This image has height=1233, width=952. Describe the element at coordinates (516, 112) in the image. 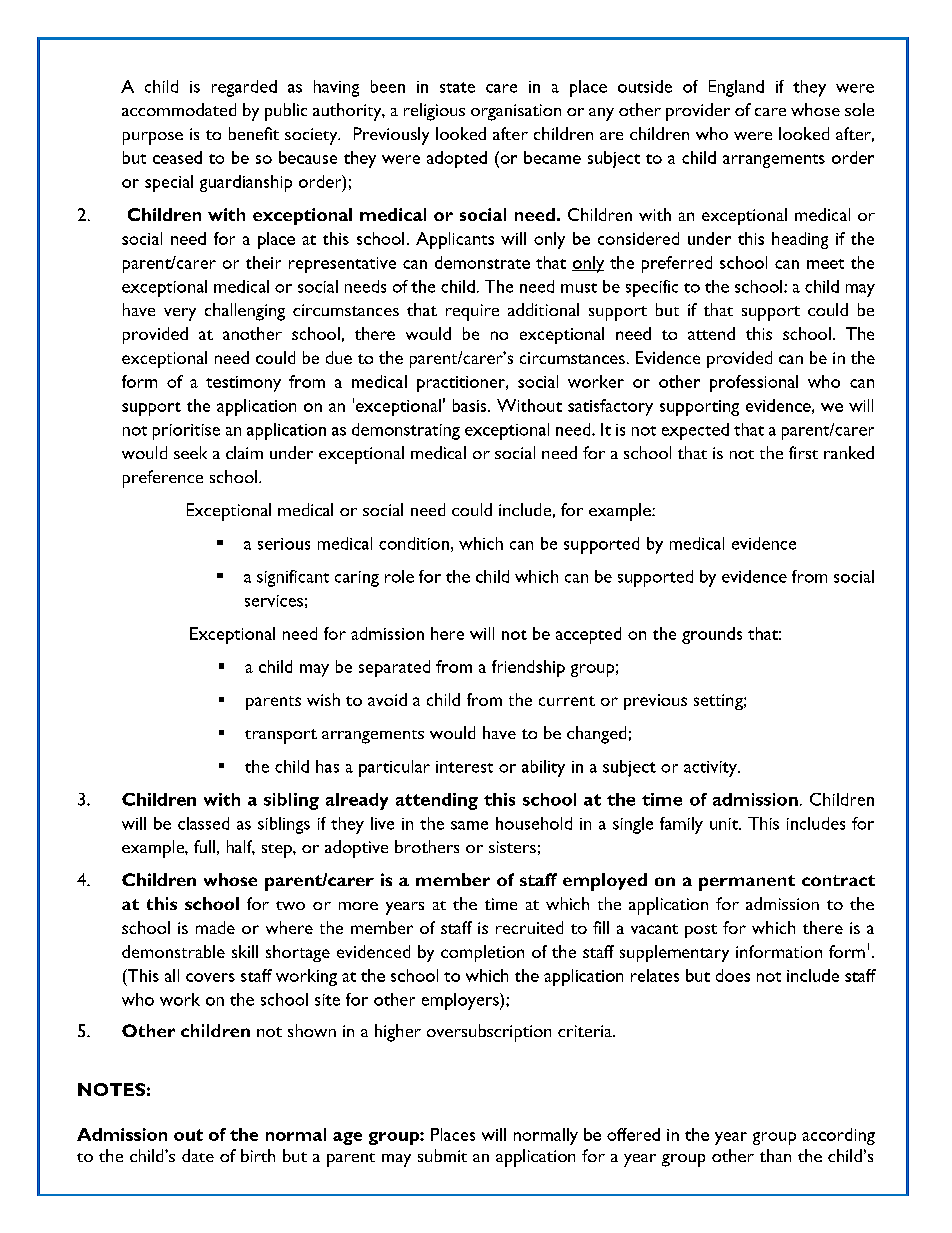

I see `organisation` at that location.
